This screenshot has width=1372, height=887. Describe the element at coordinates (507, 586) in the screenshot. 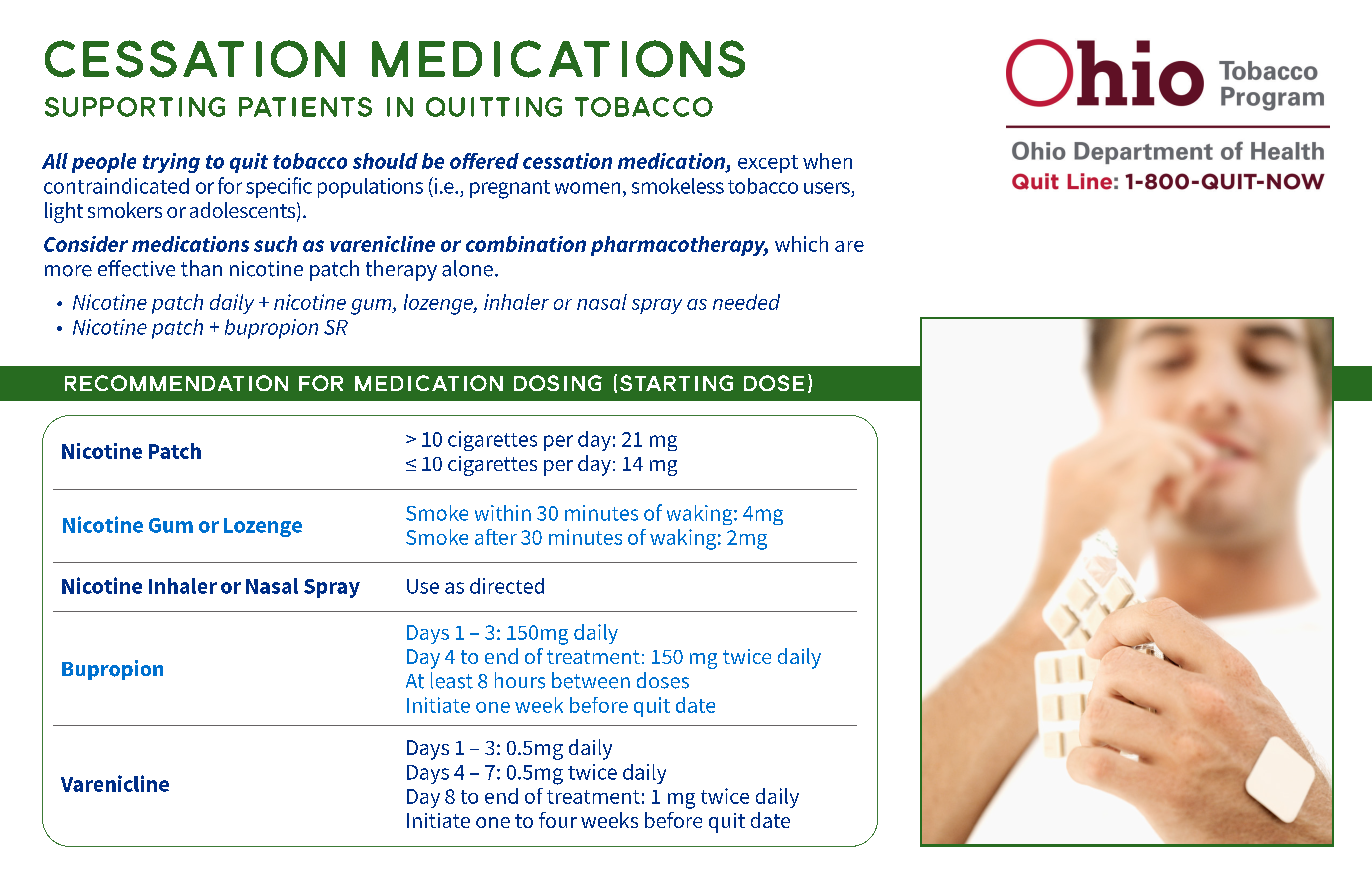

I see `directed` at that location.
